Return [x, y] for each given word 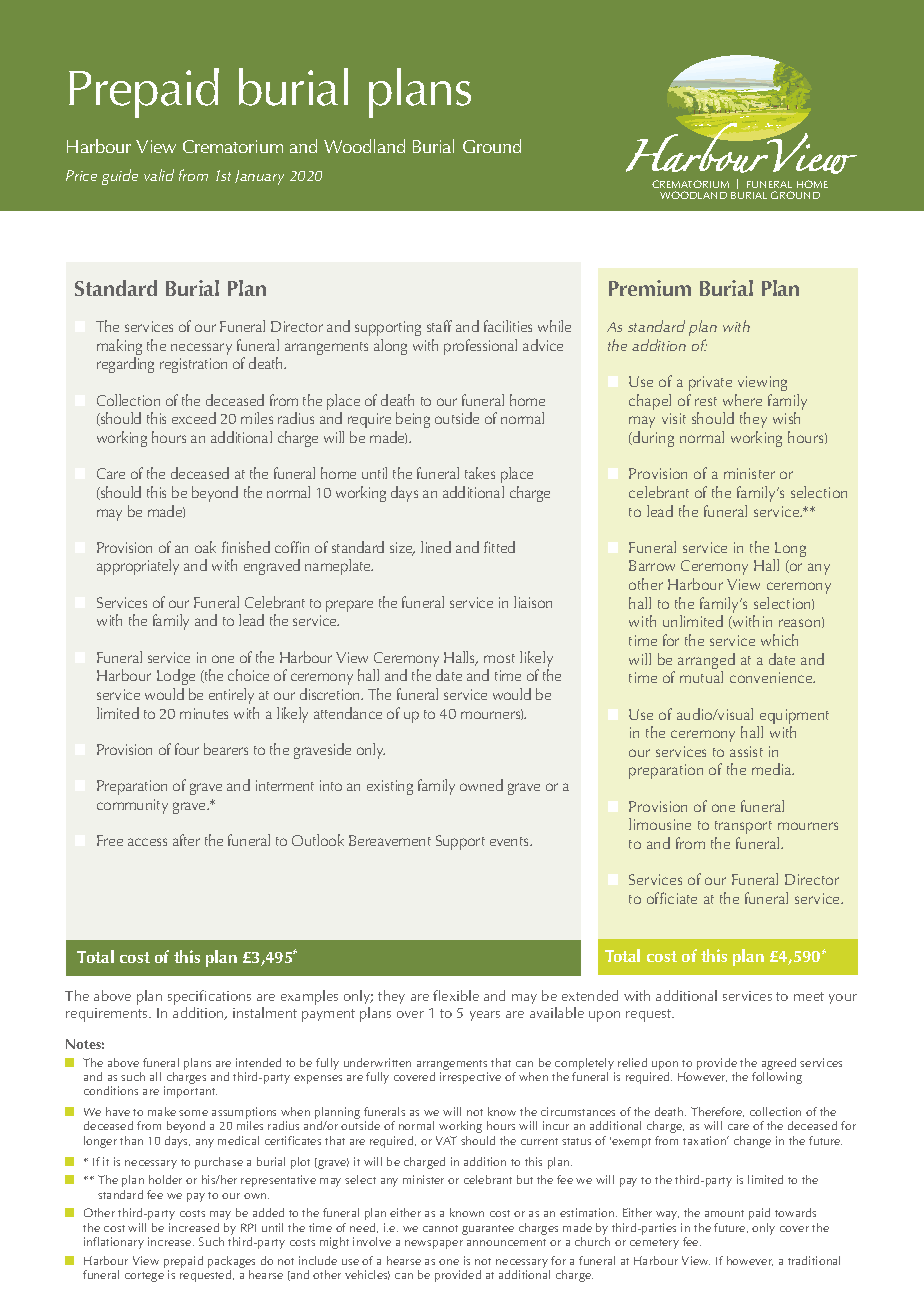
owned [481, 785]
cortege [144, 1277]
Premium [650, 288]
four [187, 749]
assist [746, 751]
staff [439, 326]
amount [724, 1213]
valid [159, 175]
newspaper [434, 1244]
